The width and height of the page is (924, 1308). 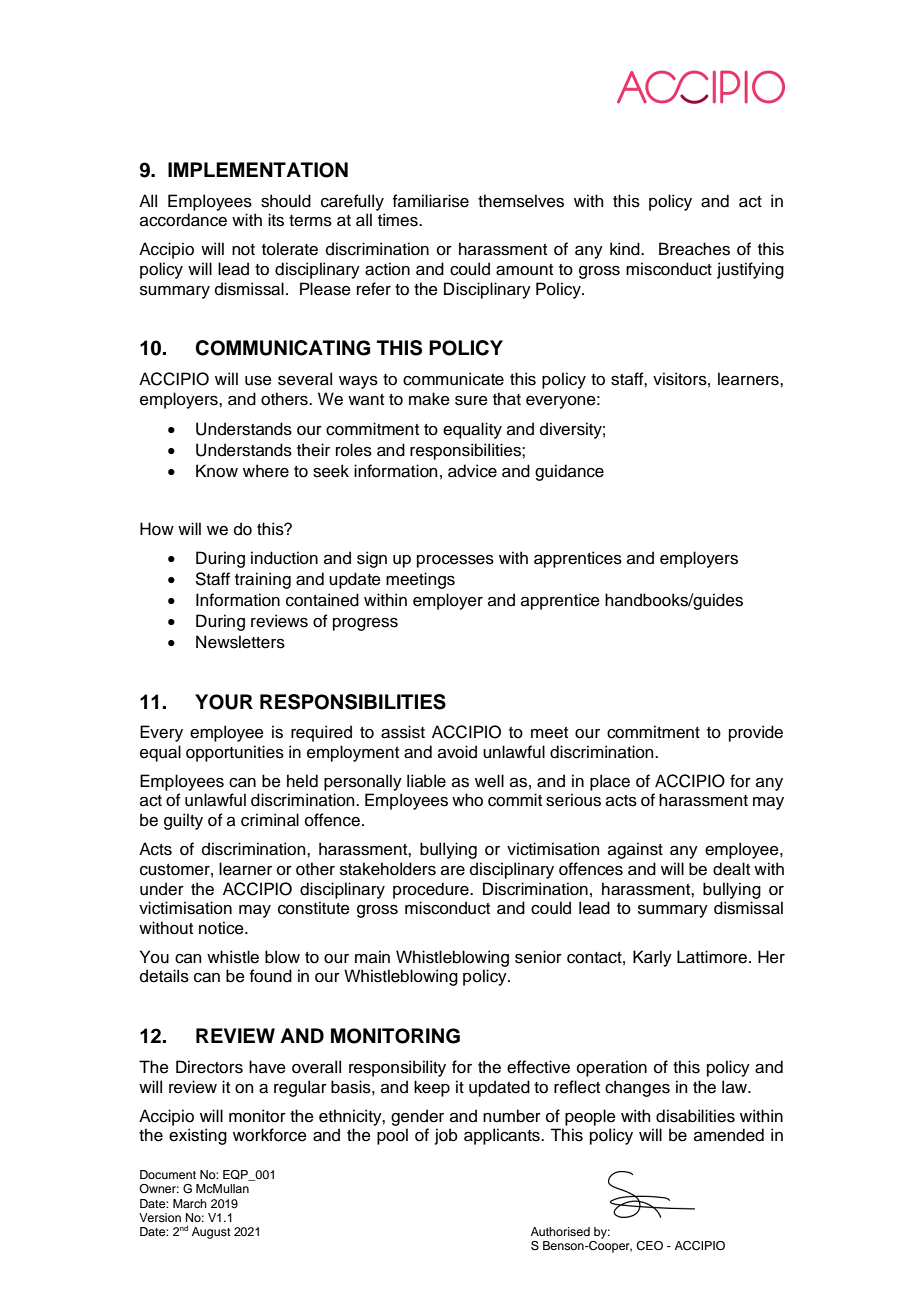 What do you see at coordinates (694, 249) in the page?
I see `Breaches` at bounding box center [694, 249].
